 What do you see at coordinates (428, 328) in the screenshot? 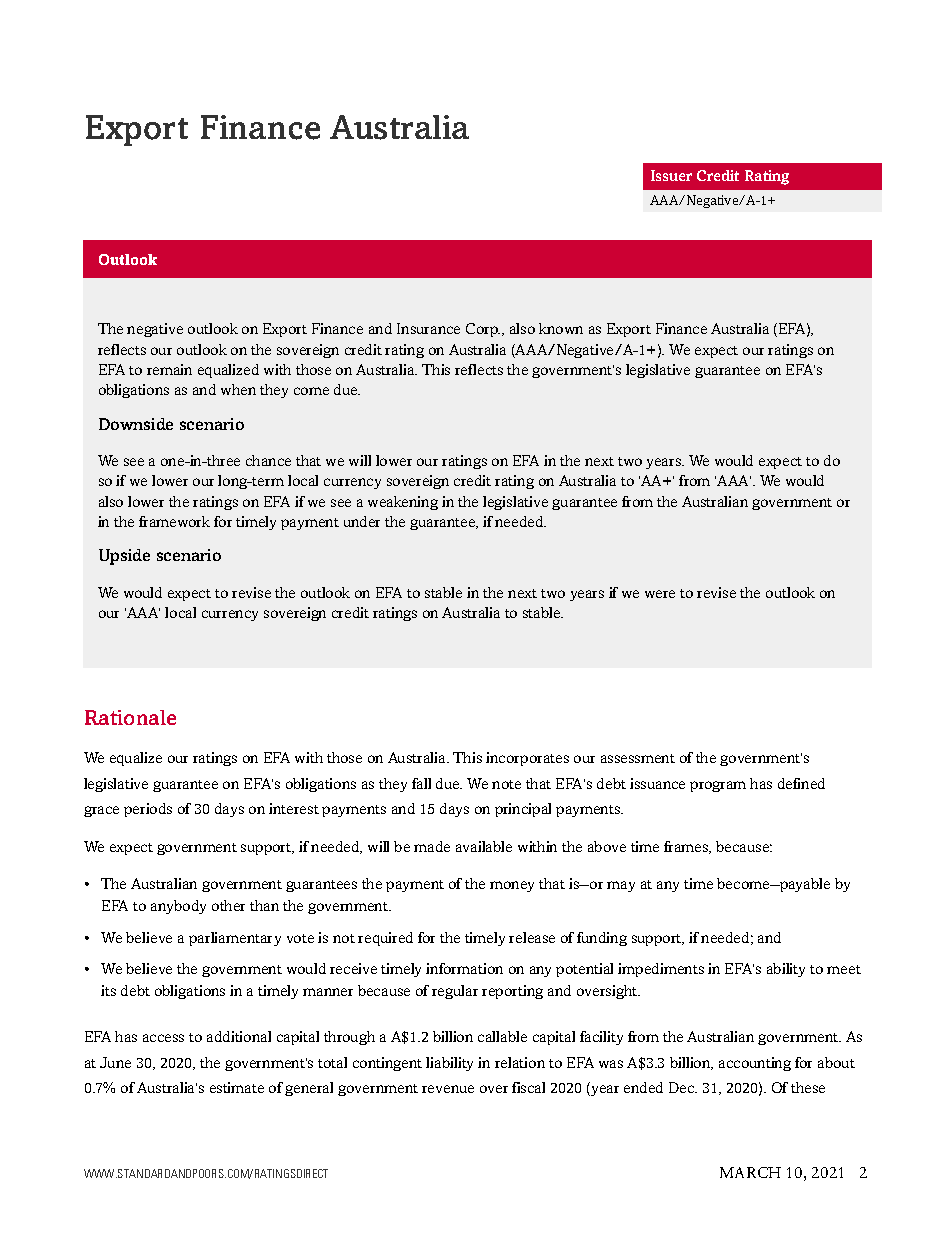
I see `Insurance` at bounding box center [428, 328].
